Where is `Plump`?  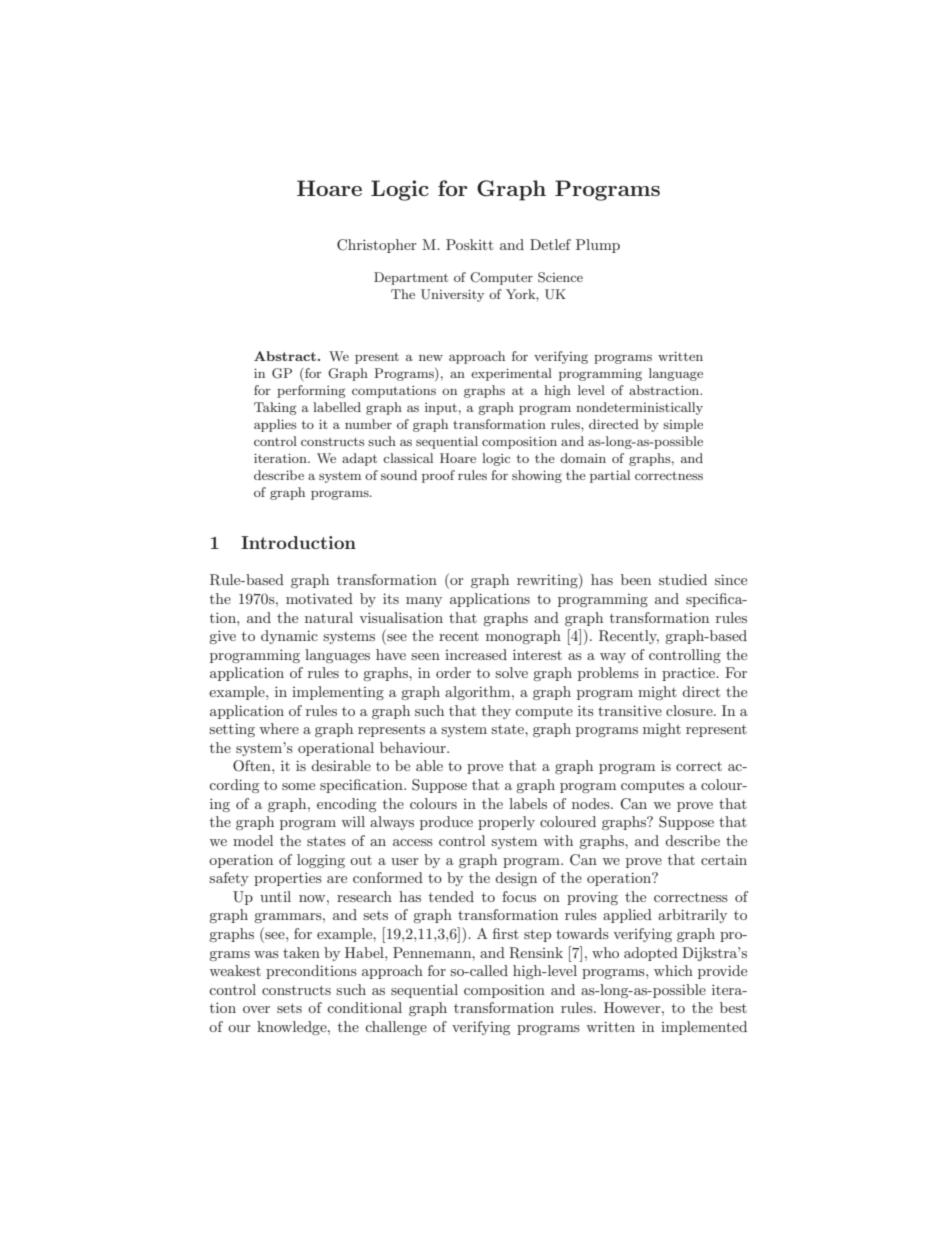 Plump is located at coordinates (598, 246).
